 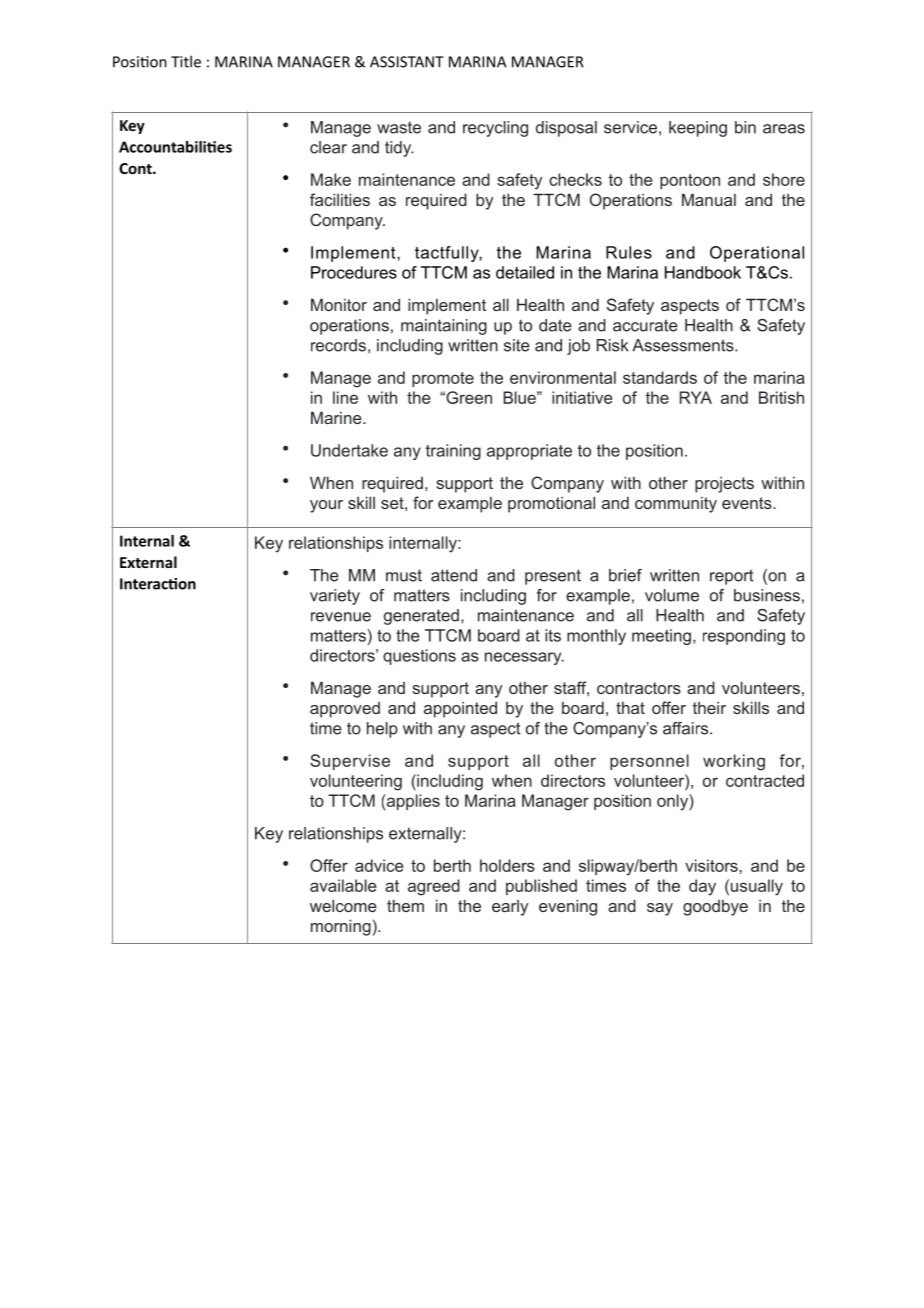 What do you see at coordinates (338, 345) in the screenshot?
I see `records` at bounding box center [338, 345].
